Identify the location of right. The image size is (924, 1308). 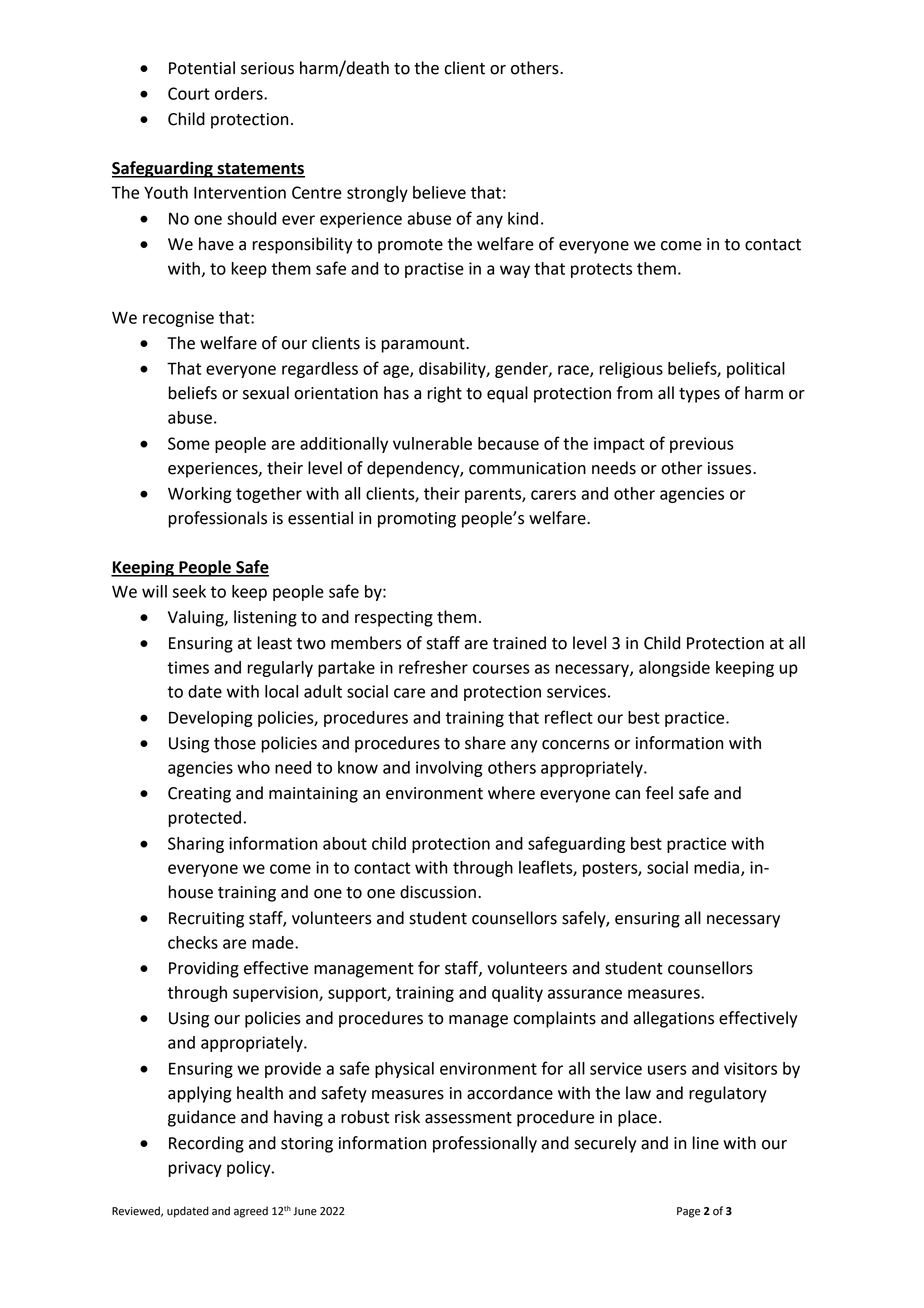
(444, 394).
